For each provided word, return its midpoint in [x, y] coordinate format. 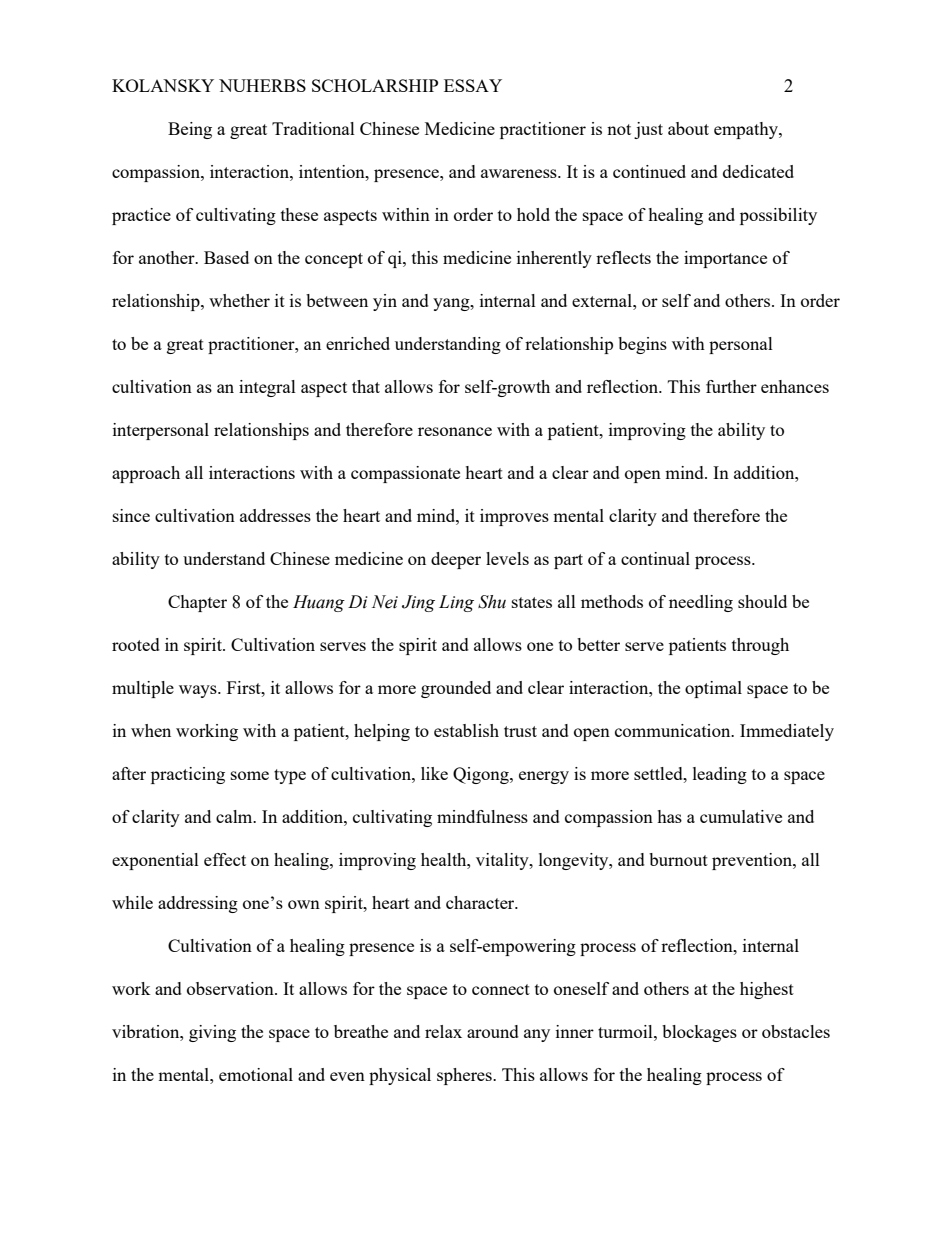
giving [212, 1033]
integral [267, 388]
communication [674, 730]
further [731, 386]
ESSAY [473, 85]
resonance [455, 431]
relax [443, 1031]
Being [190, 130]
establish [466, 730]
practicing [188, 775]
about [688, 128]
